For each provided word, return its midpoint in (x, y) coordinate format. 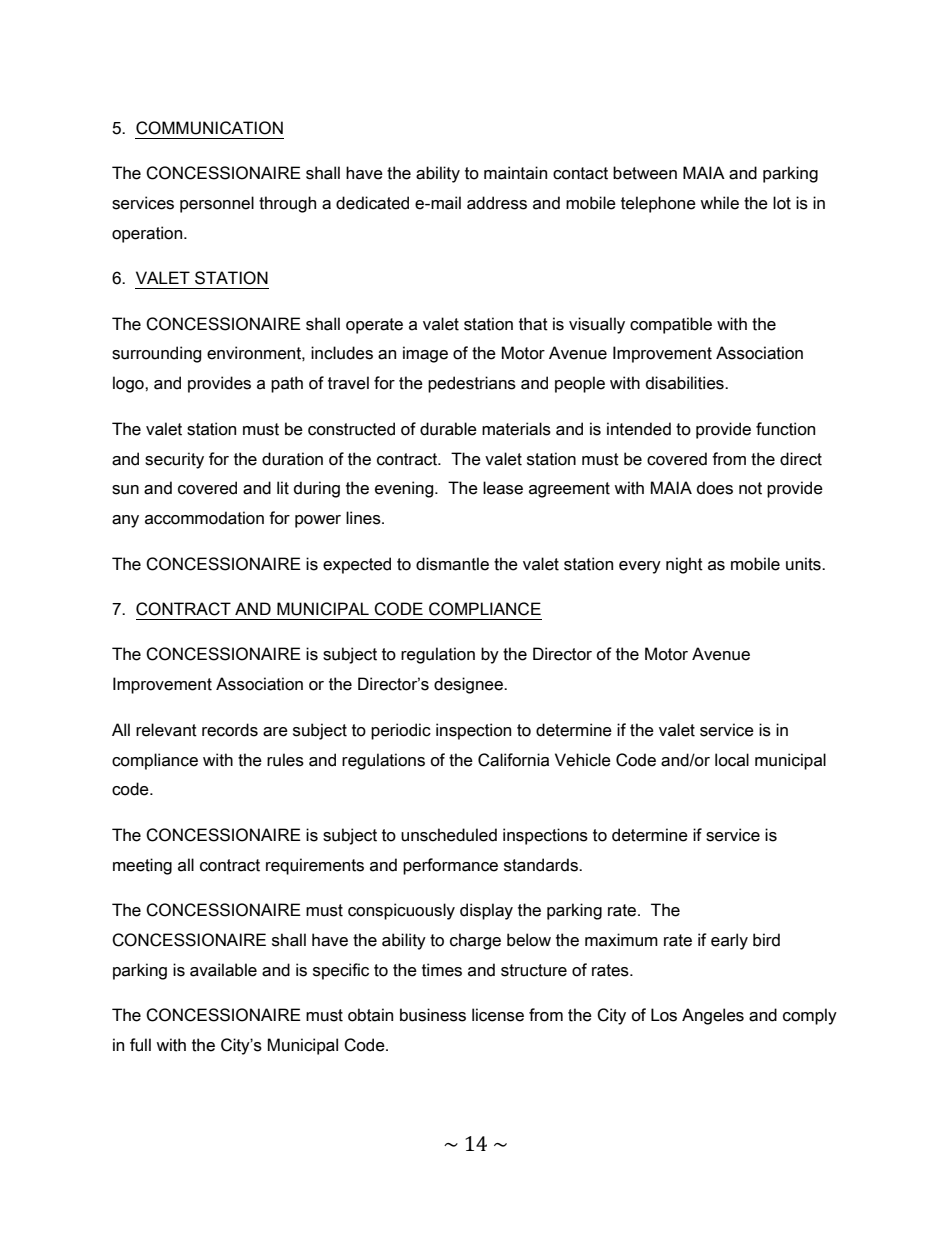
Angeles (713, 1016)
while (719, 203)
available (223, 970)
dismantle (452, 564)
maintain (515, 173)
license (498, 1015)
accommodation (204, 518)
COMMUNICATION (209, 128)
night (684, 565)
